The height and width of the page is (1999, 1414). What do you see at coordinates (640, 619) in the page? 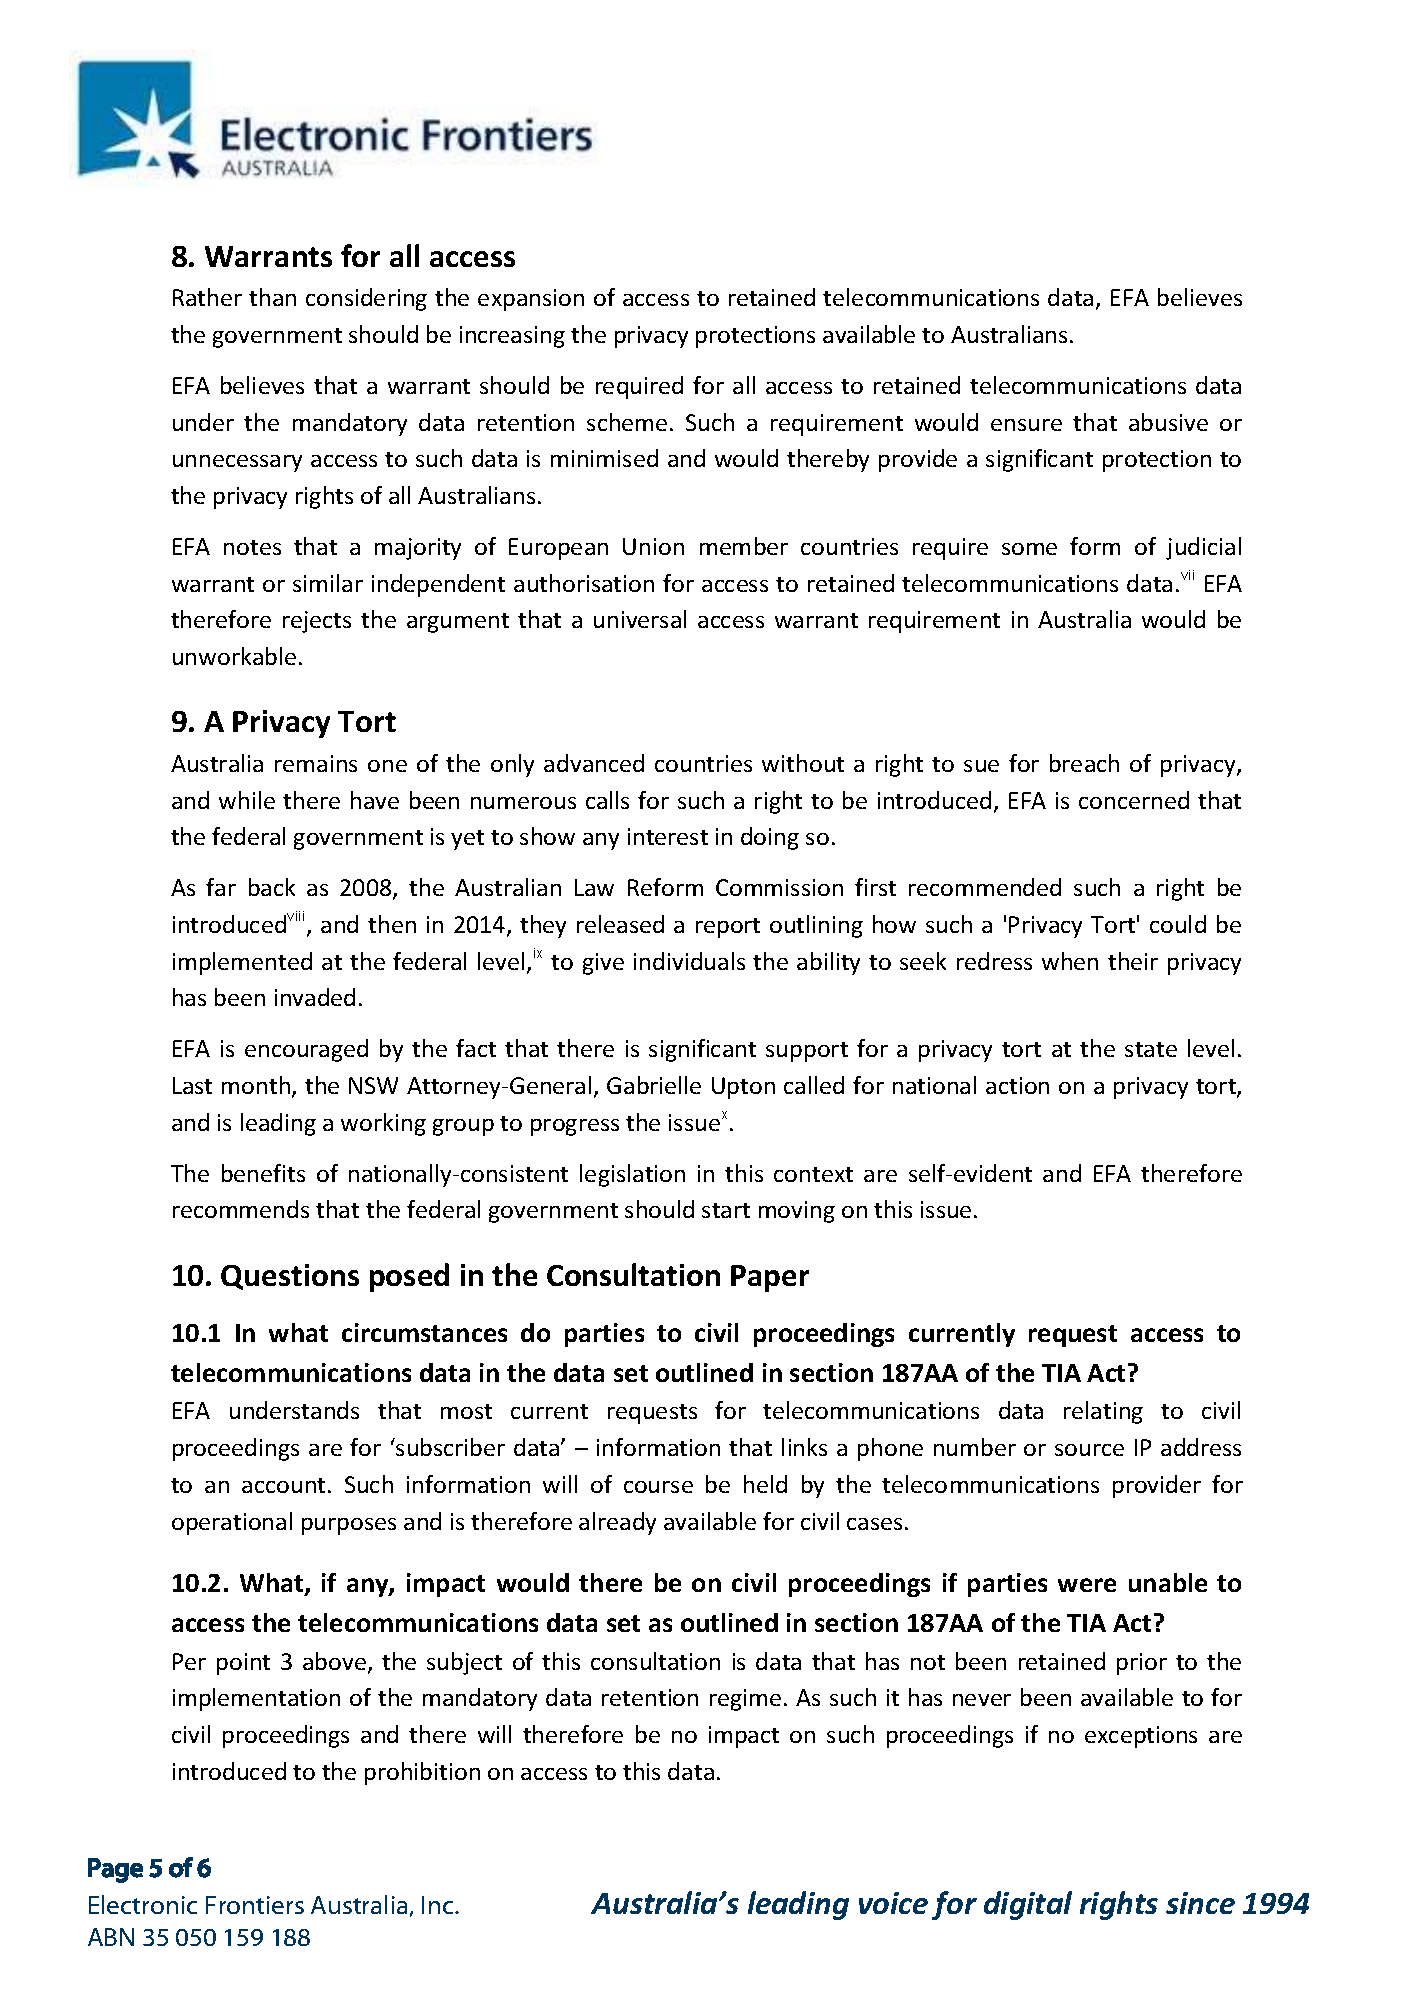
I see `universal` at bounding box center [640, 619].
